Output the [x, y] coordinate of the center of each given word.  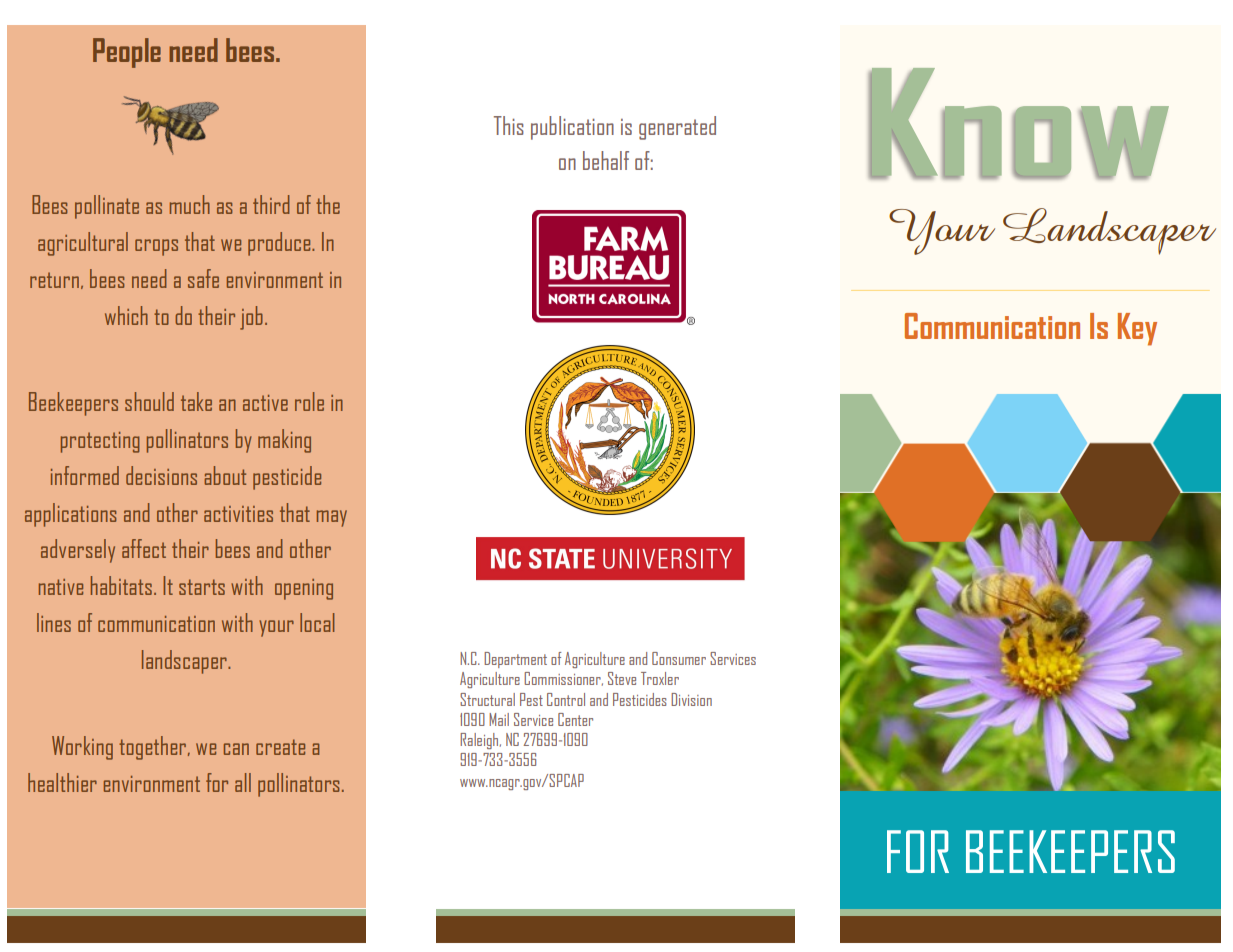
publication [572, 128]
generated [677, 128]
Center [575, 719]
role [309, 401]
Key [1137, 329]
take [196, 401]
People [127, 53]
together [152, 748]
